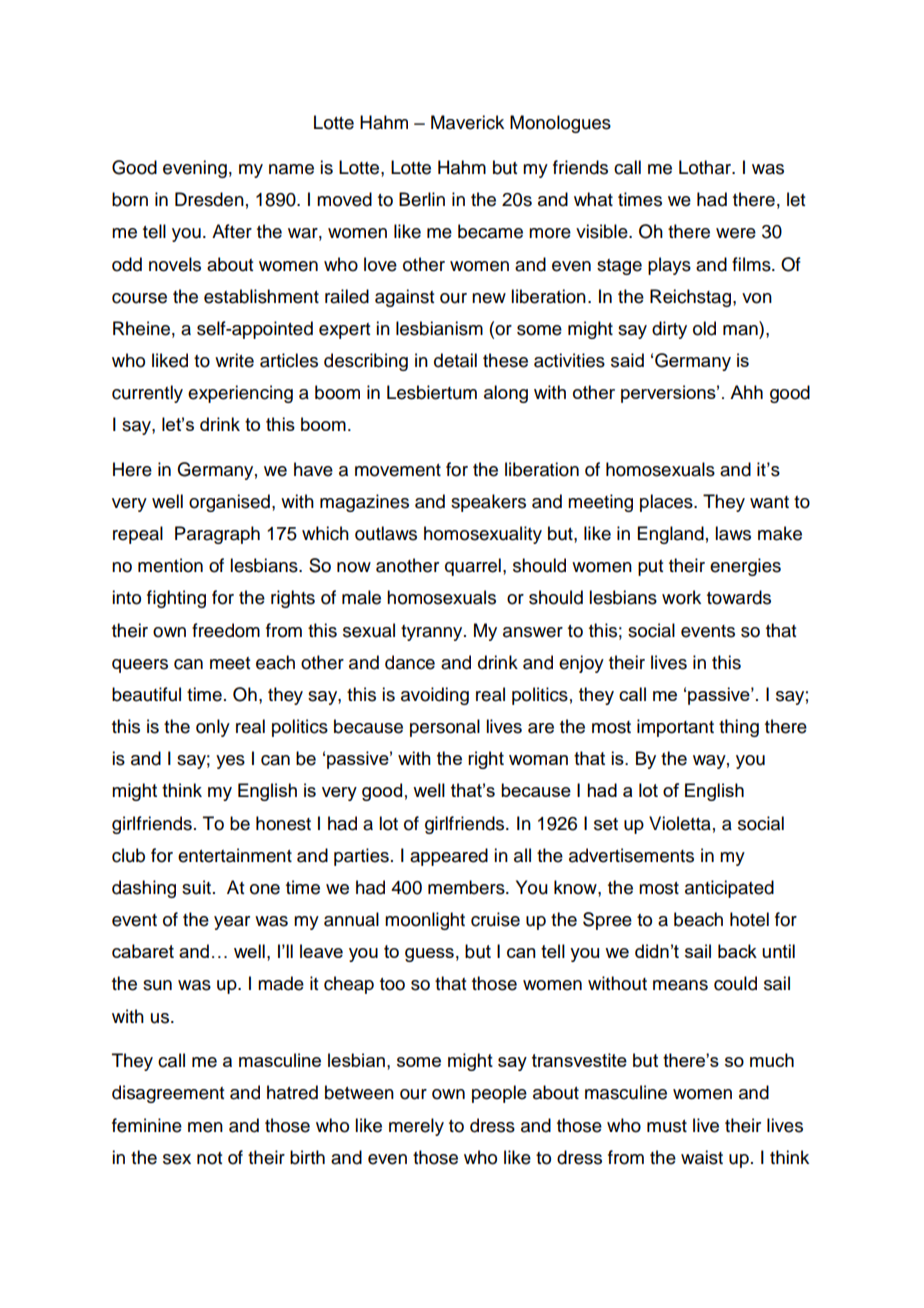 This page has height=1308, width=924. I want to click on experiencing, so click(240, 394).
